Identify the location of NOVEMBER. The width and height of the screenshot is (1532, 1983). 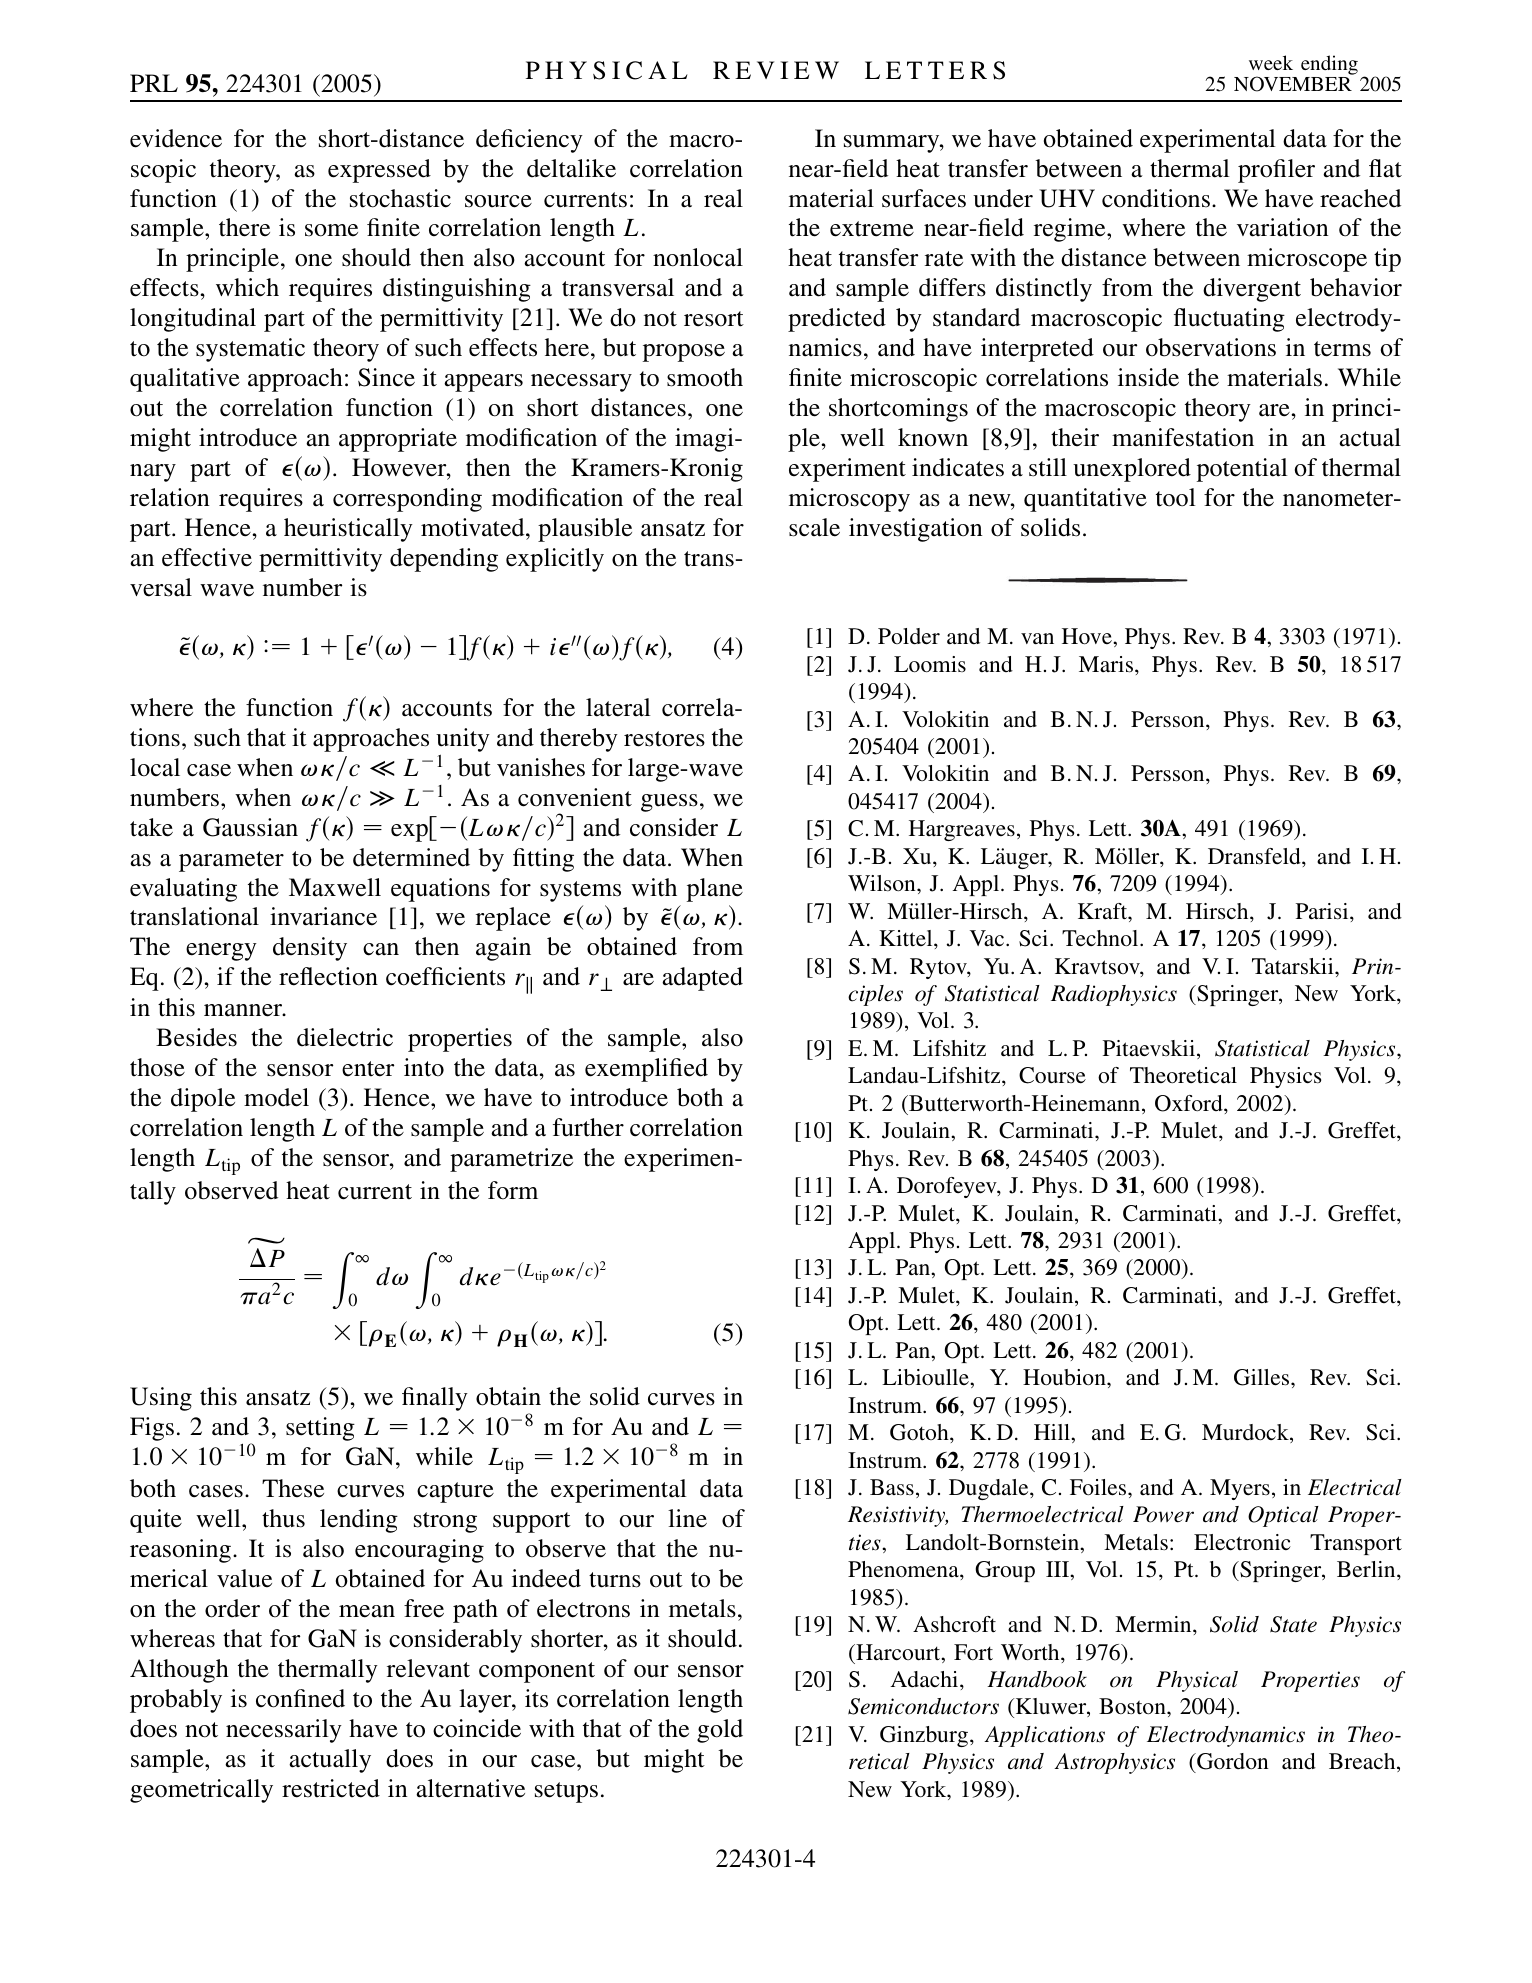
(1293, 84).
